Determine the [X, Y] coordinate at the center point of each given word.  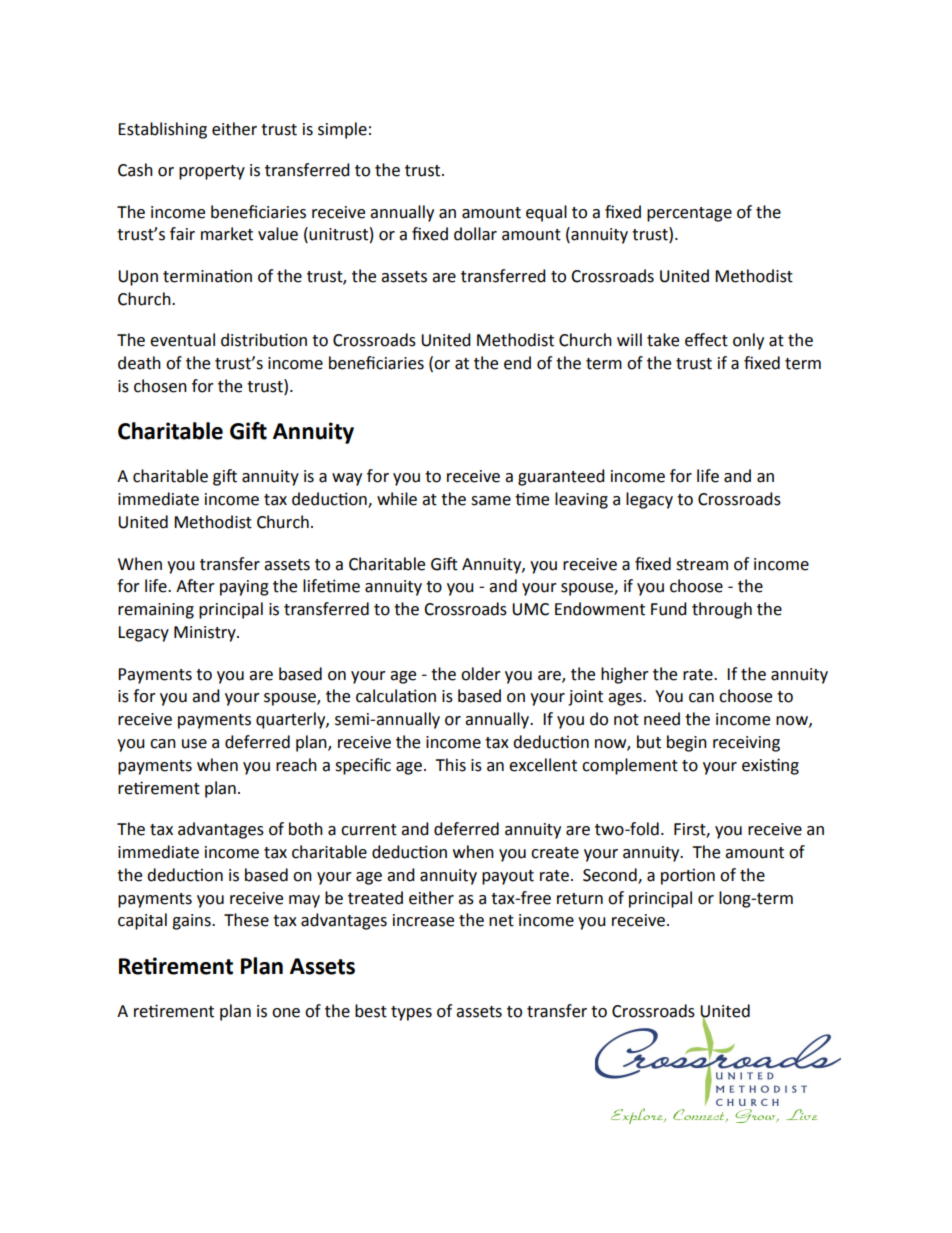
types [411, 1013]
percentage [689, 214]
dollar [475, 234]
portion [688, 877]
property [212, 172]
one [286, 1013]
